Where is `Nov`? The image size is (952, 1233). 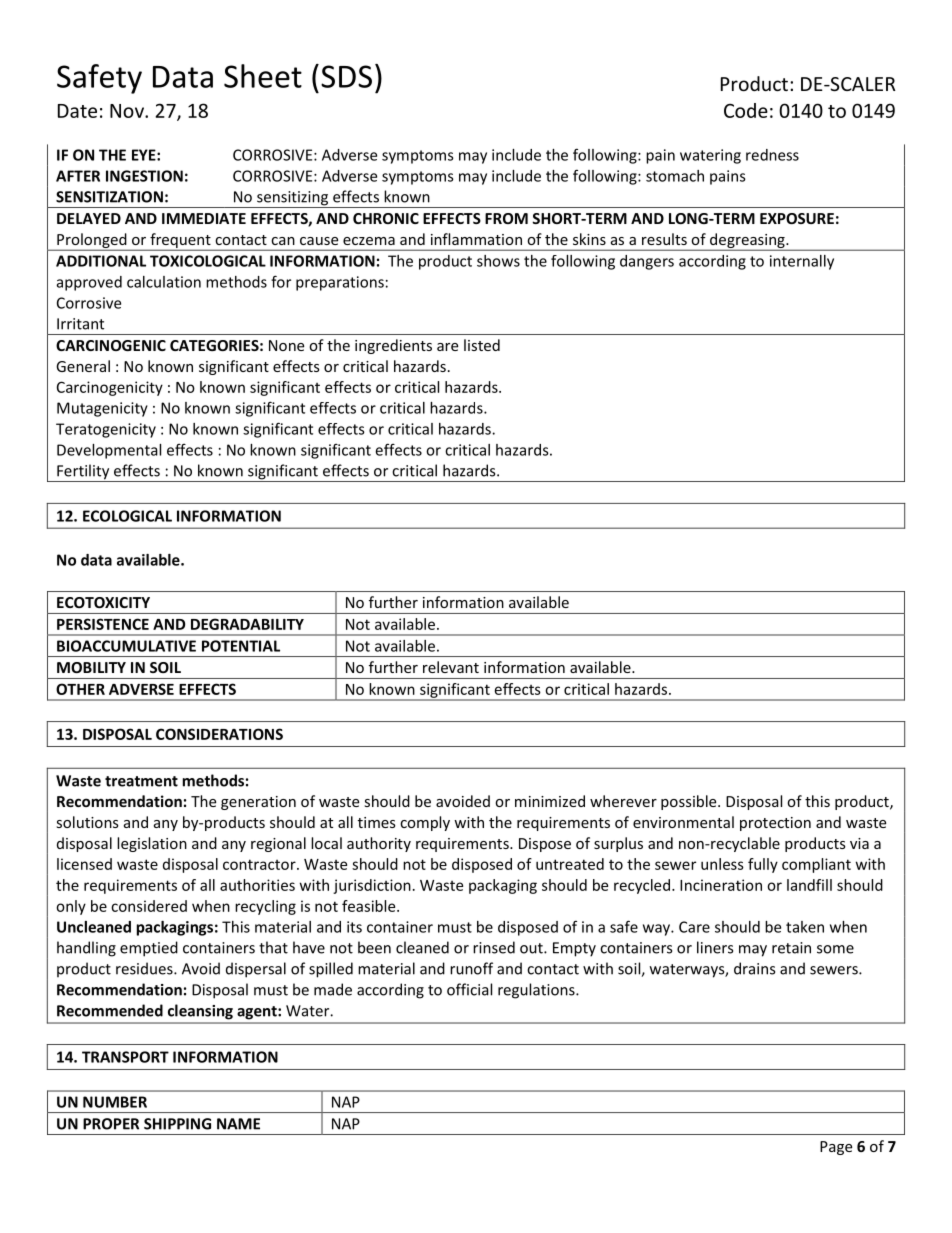 Nov is located at coordinates (128, 111).
